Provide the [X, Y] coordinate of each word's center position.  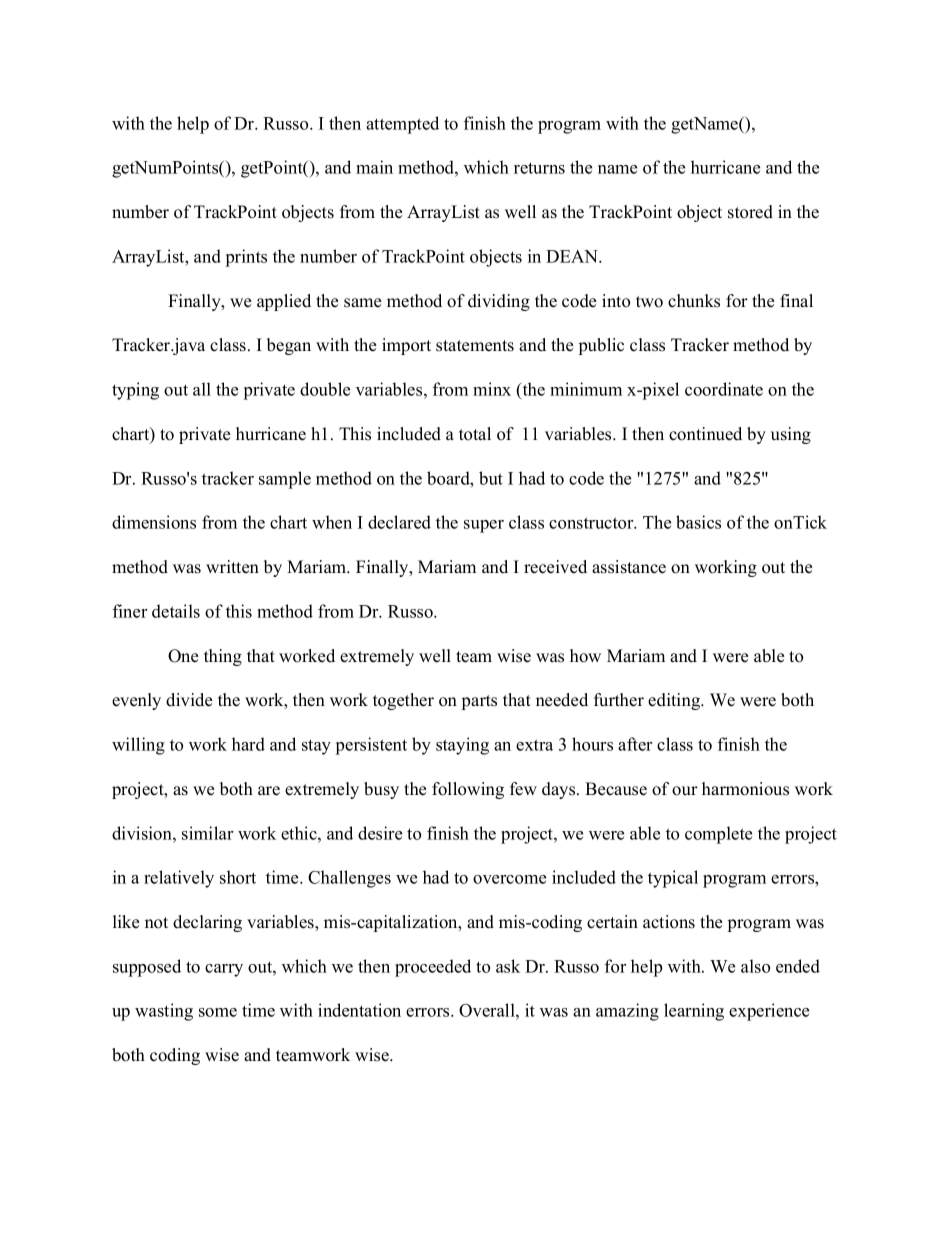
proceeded [433, 968]
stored [750, 212]
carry [224, 970]
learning [694, 1012]
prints [246, 258]
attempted [402, 125]
